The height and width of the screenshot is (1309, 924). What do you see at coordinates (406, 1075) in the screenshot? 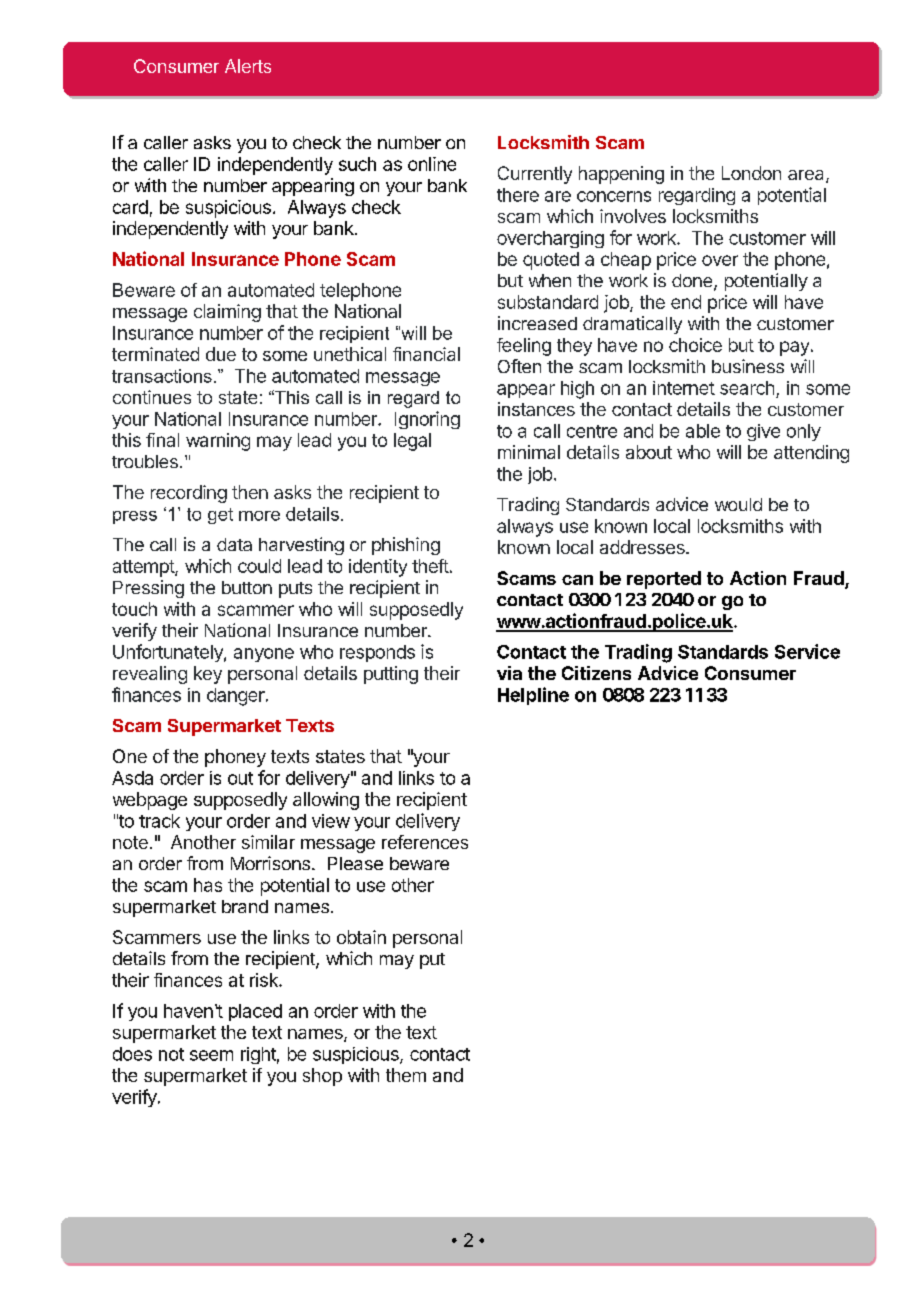
I see `them` at bounding box center [406, 1075].
